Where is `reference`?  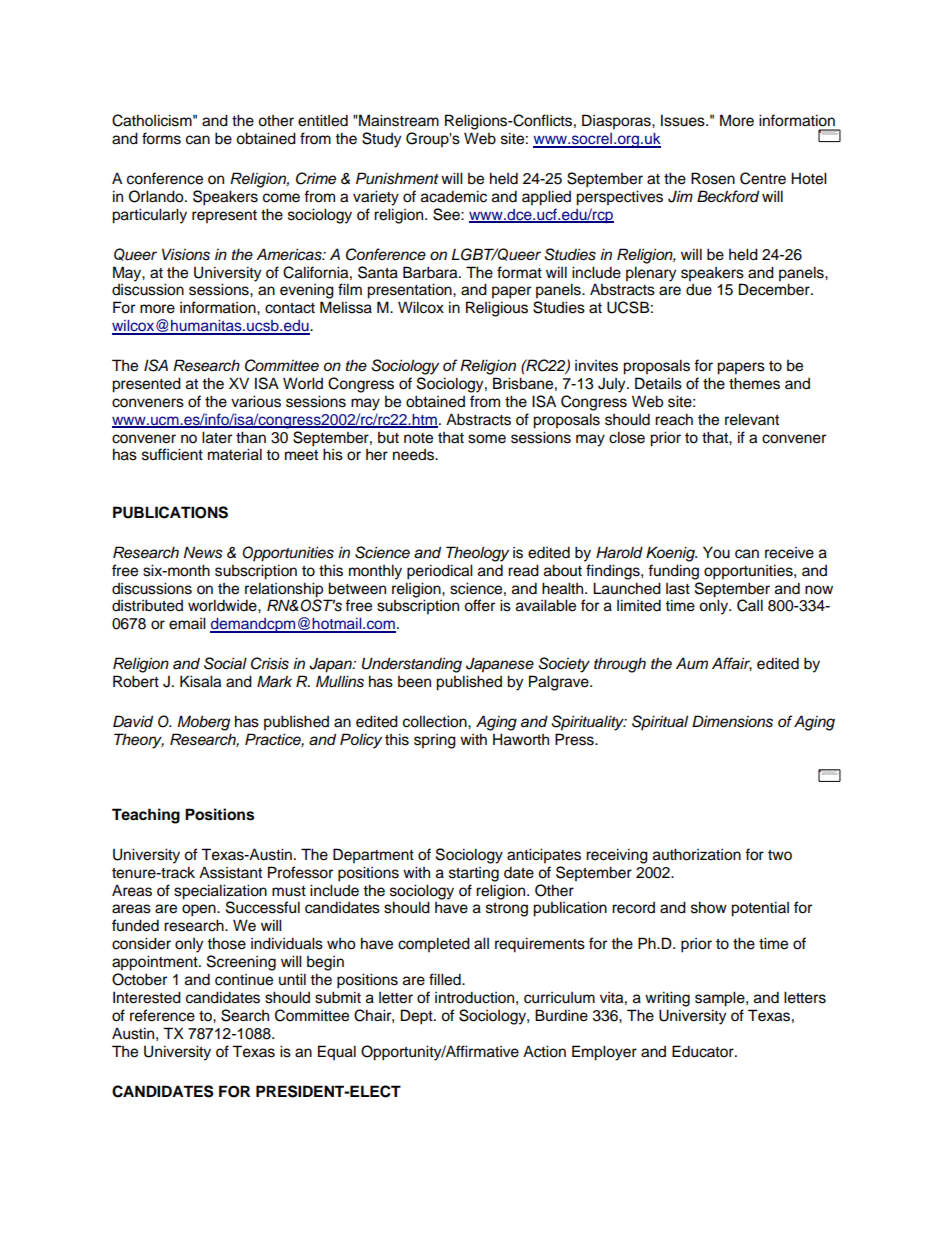
reference is located at coordinates (162, 1015).
